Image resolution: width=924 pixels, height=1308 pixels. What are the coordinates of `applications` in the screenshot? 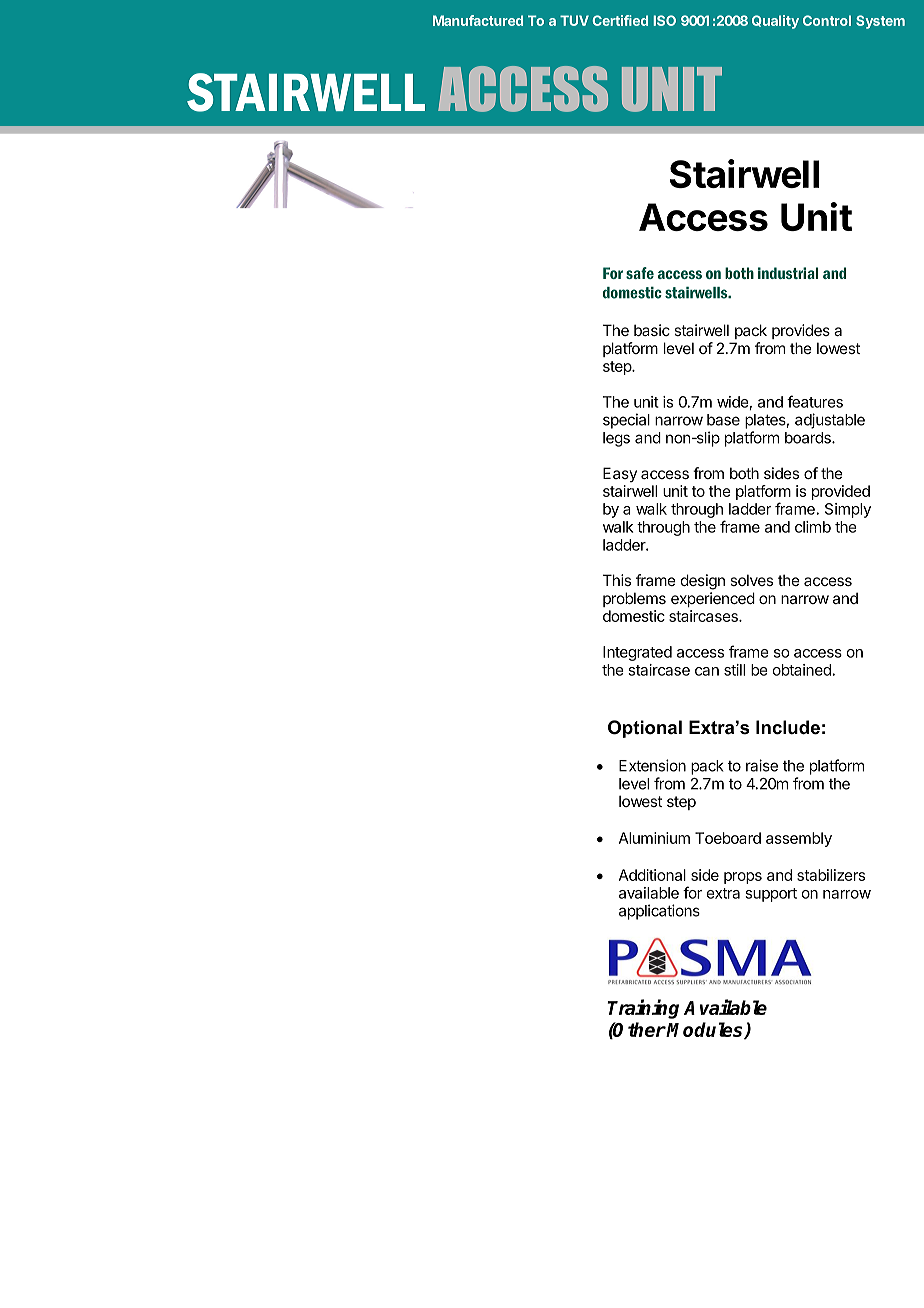 It's located at (659, 912).
